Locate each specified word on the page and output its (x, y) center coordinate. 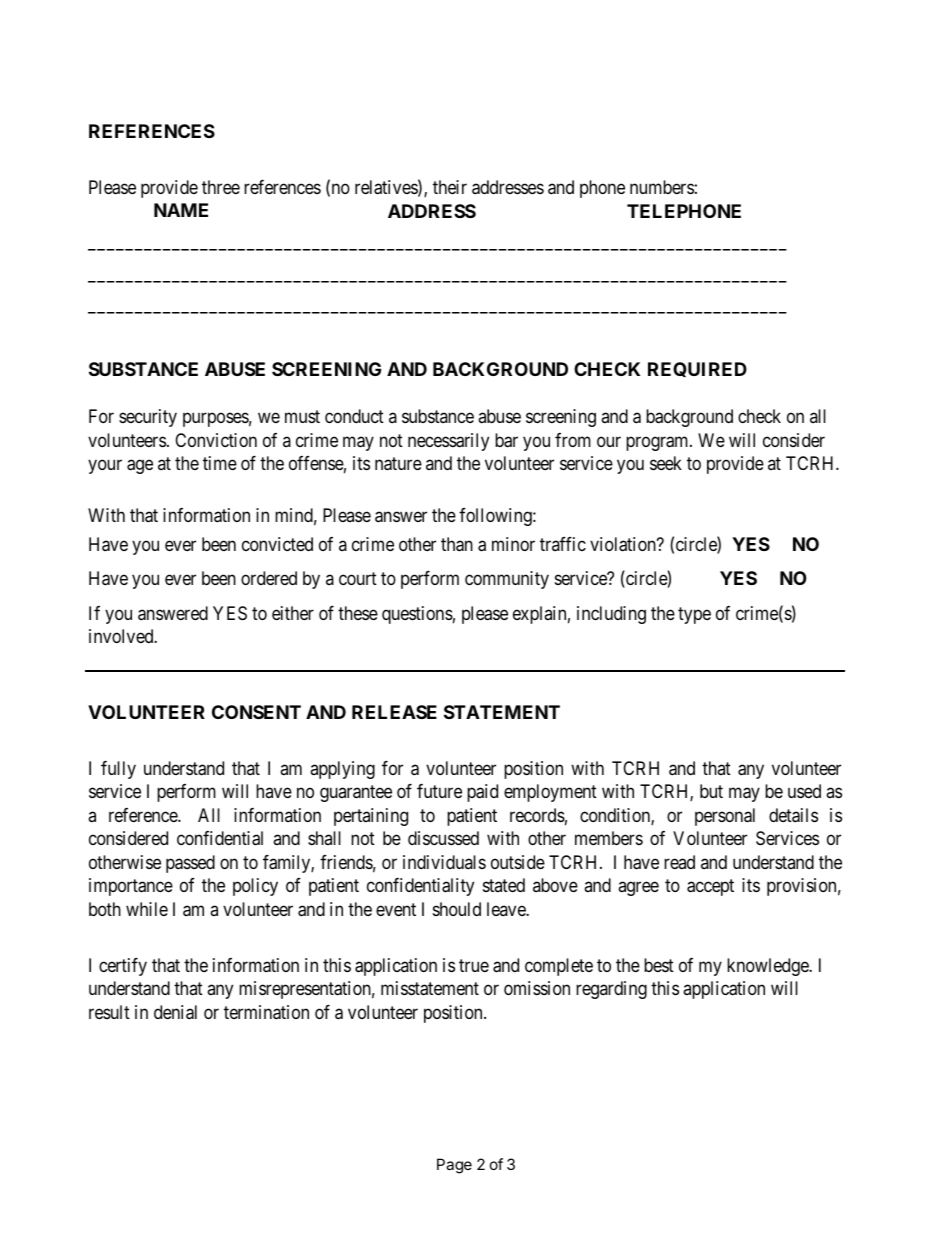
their (450, 187)
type (694, 615)
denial (175, 1012)
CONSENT (256, 712)
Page (454, 1166)
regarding (611, 990)
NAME (181, 210)
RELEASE (394, 712)
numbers (662, 187)
